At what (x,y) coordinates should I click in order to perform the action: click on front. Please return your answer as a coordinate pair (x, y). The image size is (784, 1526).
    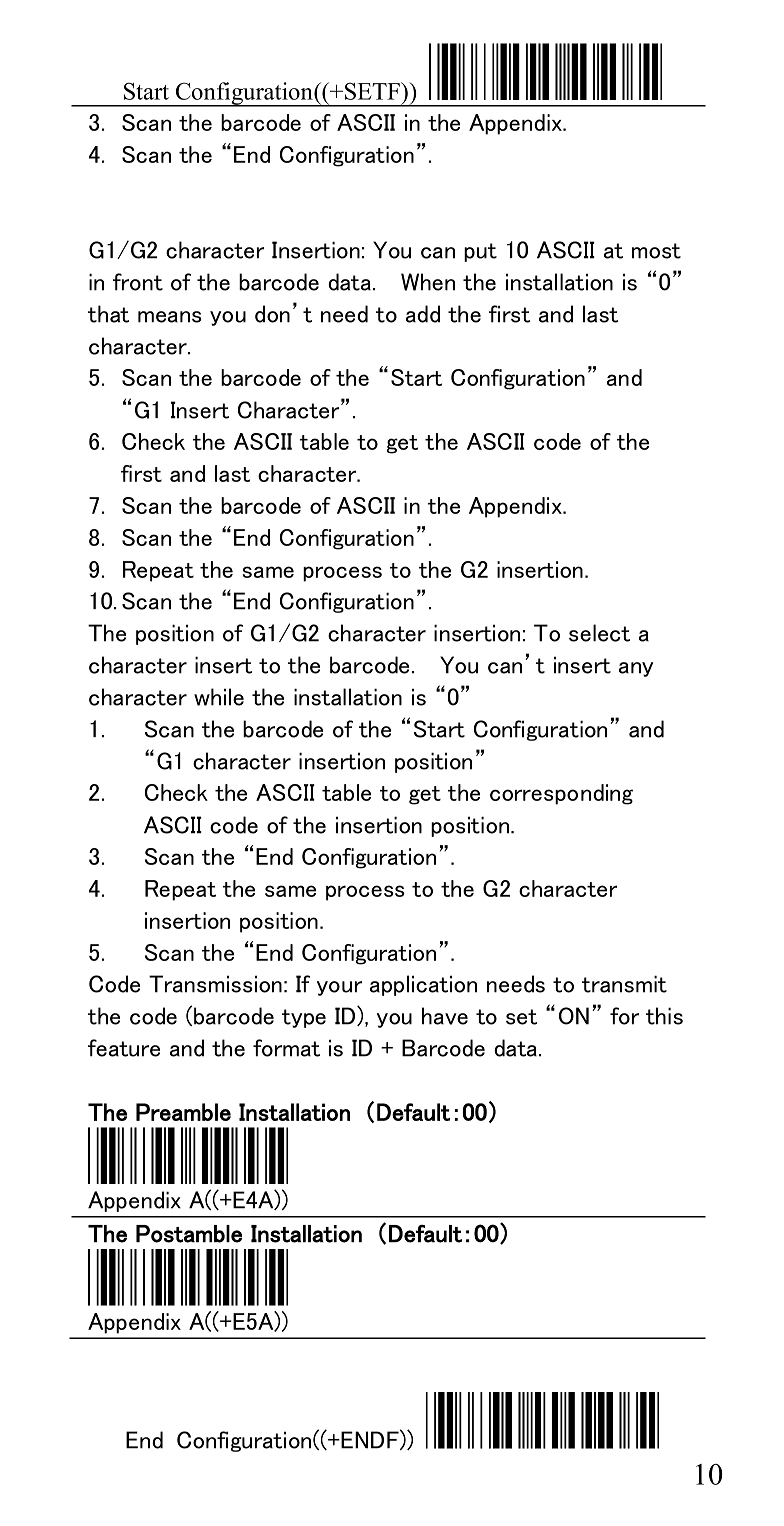
    Looking at the image, I should click on (138, 282).
